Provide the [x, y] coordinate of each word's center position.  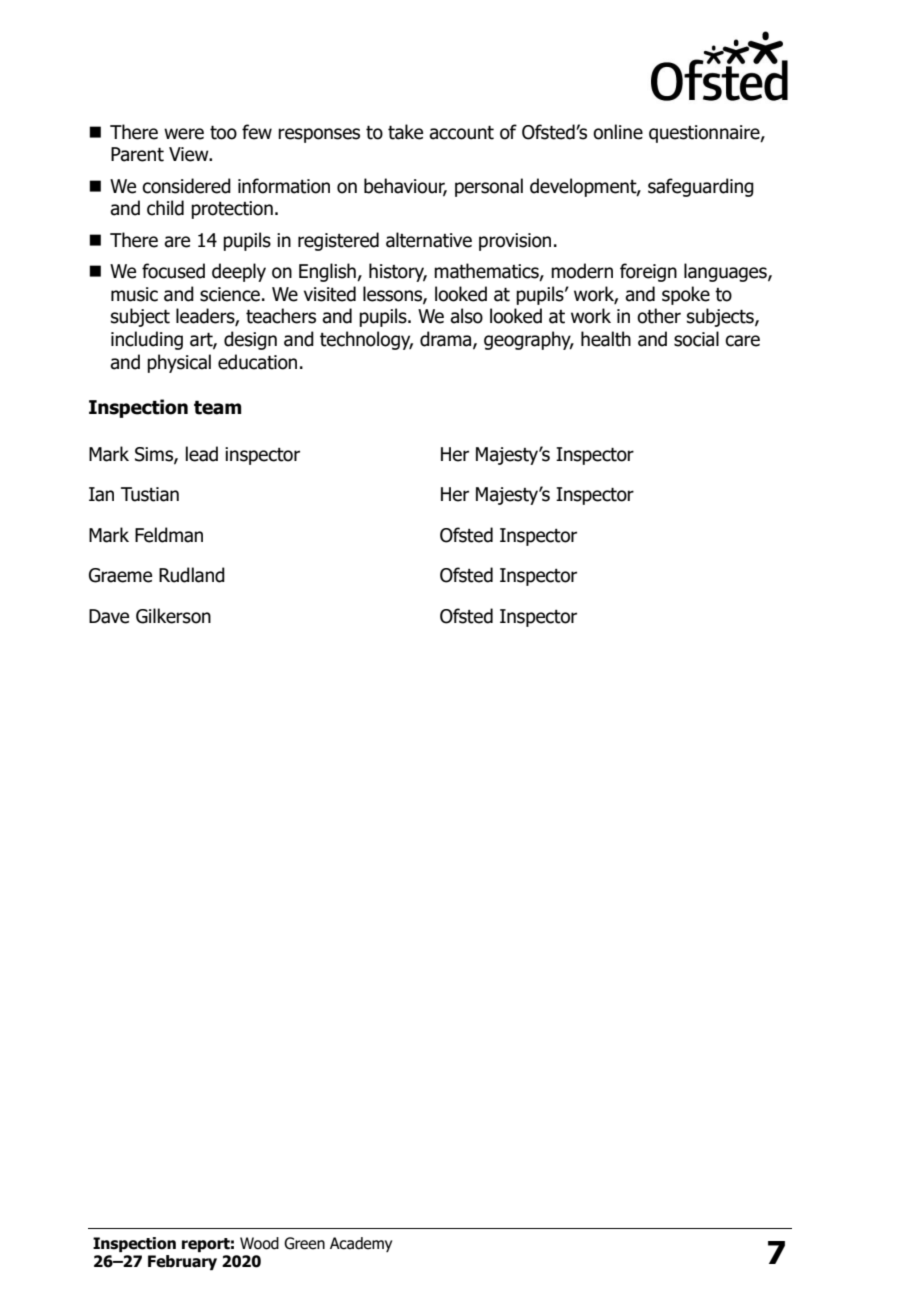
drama [447, 340]
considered [186, 186]
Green [304, 1243]
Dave [109, 616]
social [696, 339]
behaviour [405, 187]
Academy [361, 1244]
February [182, 1262]
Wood [259, 1243]
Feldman [169, 535]
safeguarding [701, 187]
